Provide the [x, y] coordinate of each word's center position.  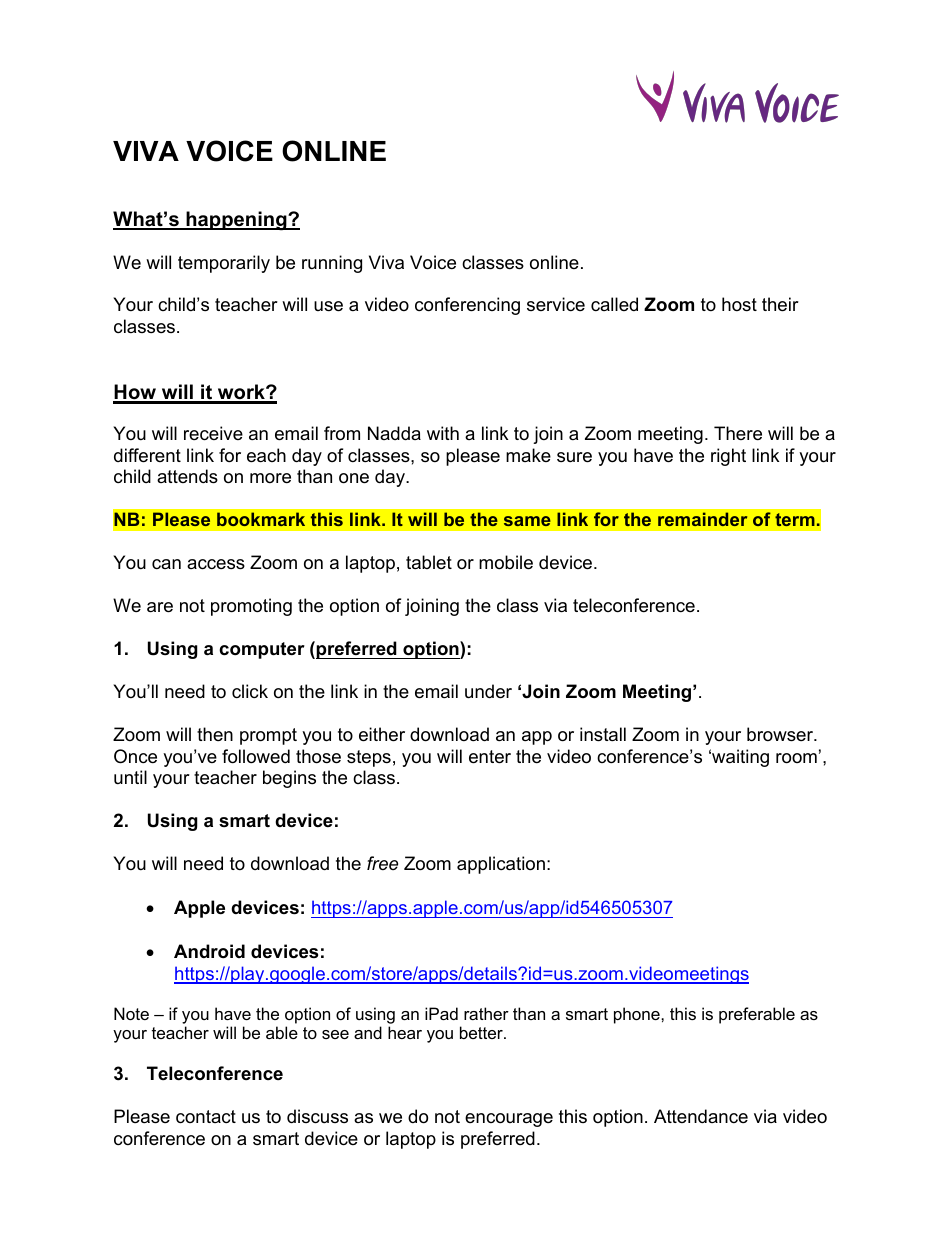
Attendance [701, 1116]
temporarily [224, 264]
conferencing [467, 306]
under [488, 691]
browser [781, 734]
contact [206, 1117]
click [250, 691]
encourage [509, 1120]
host [739, 304]
